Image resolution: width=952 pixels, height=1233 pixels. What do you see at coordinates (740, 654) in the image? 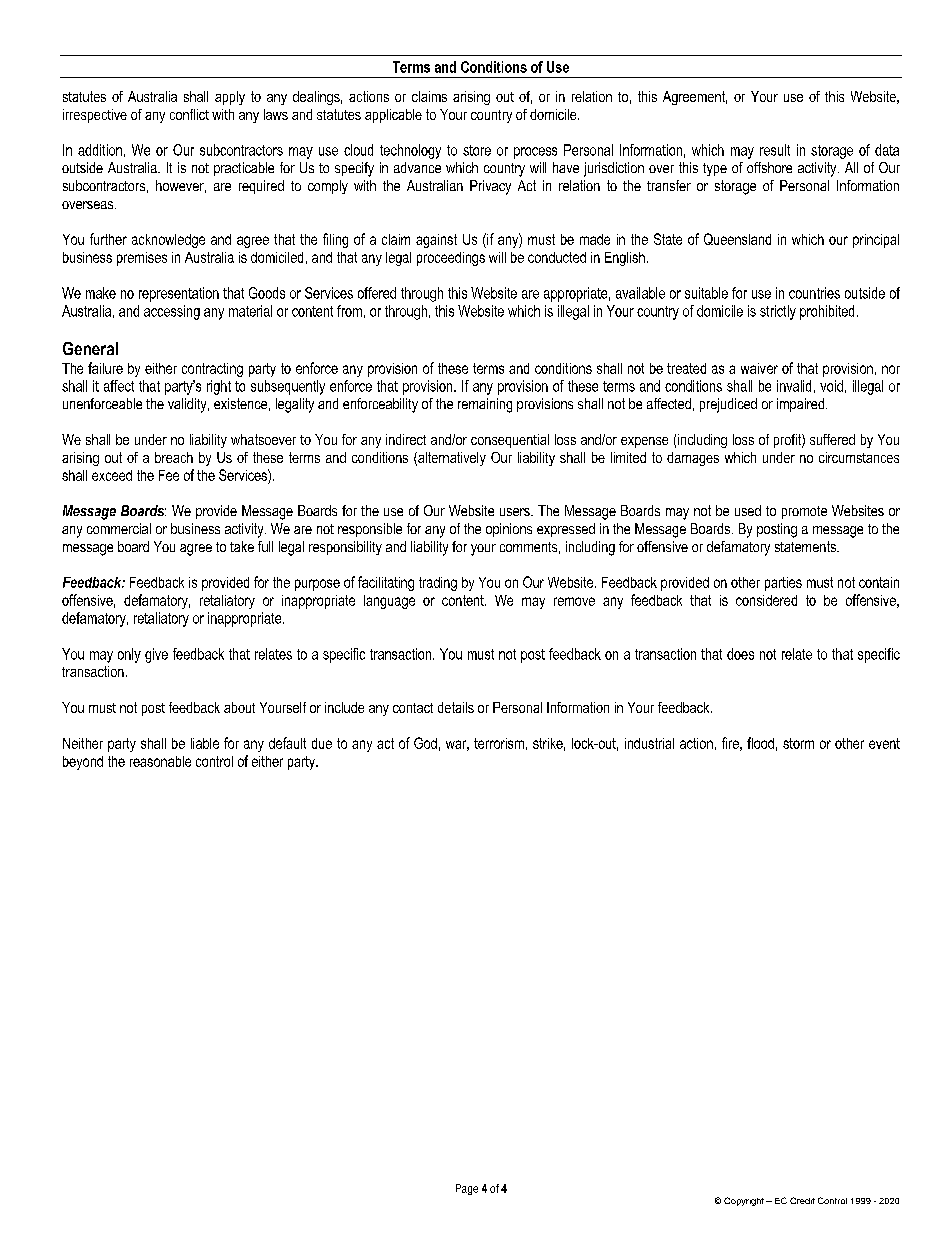
I see `does` at bounding box center [740, 654].
